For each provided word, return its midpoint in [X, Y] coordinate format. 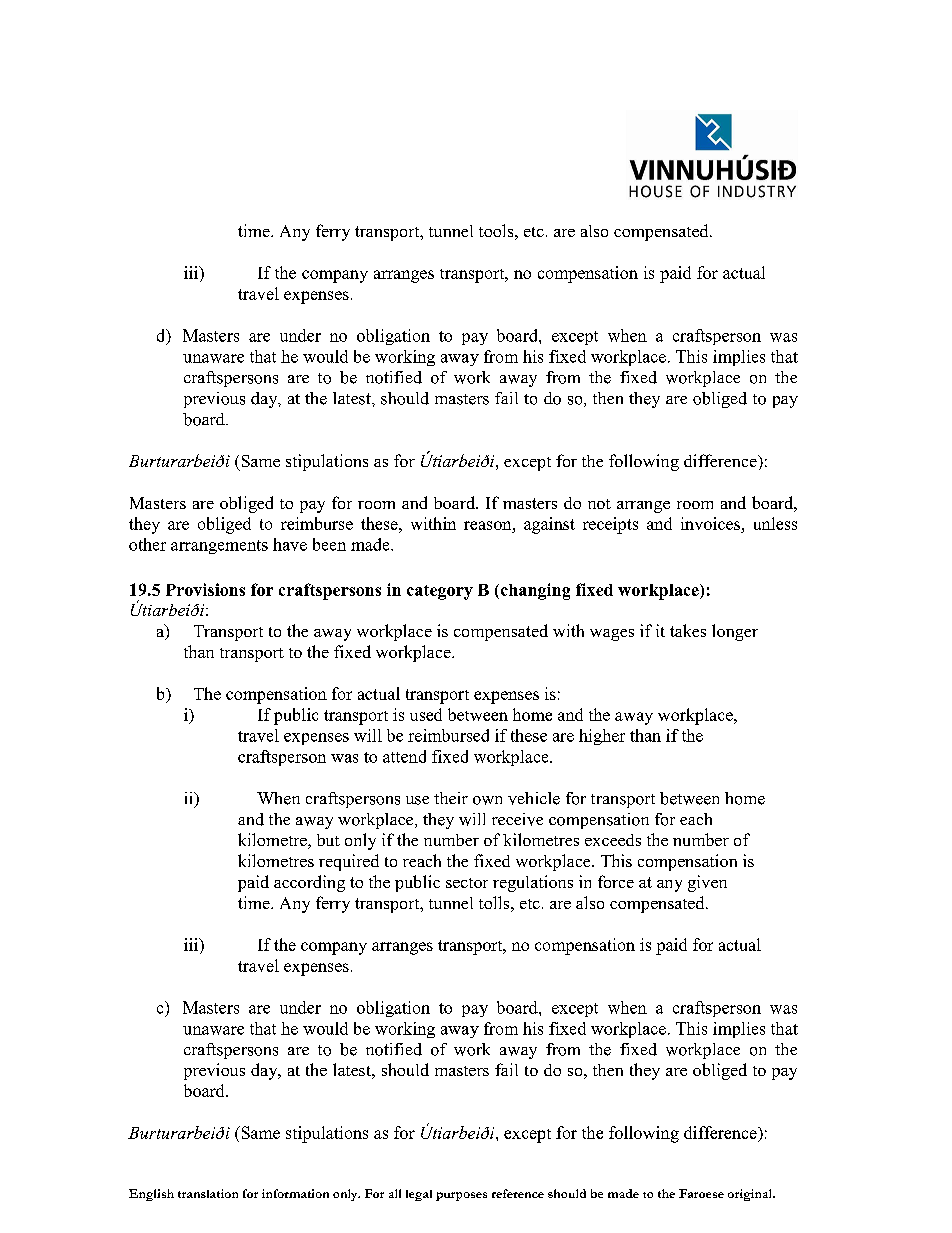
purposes [461, 1196]
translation [208, 1193]
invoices [711, 525]
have [290, 544]
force [616, 881]
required [349, 862]
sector [467, 883]
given [707, 883]
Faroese [701, 1193]
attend [404, 756]
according [309, 883]
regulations [533, 883]
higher [602, 737]
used [426, 714]
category [440, 592]
